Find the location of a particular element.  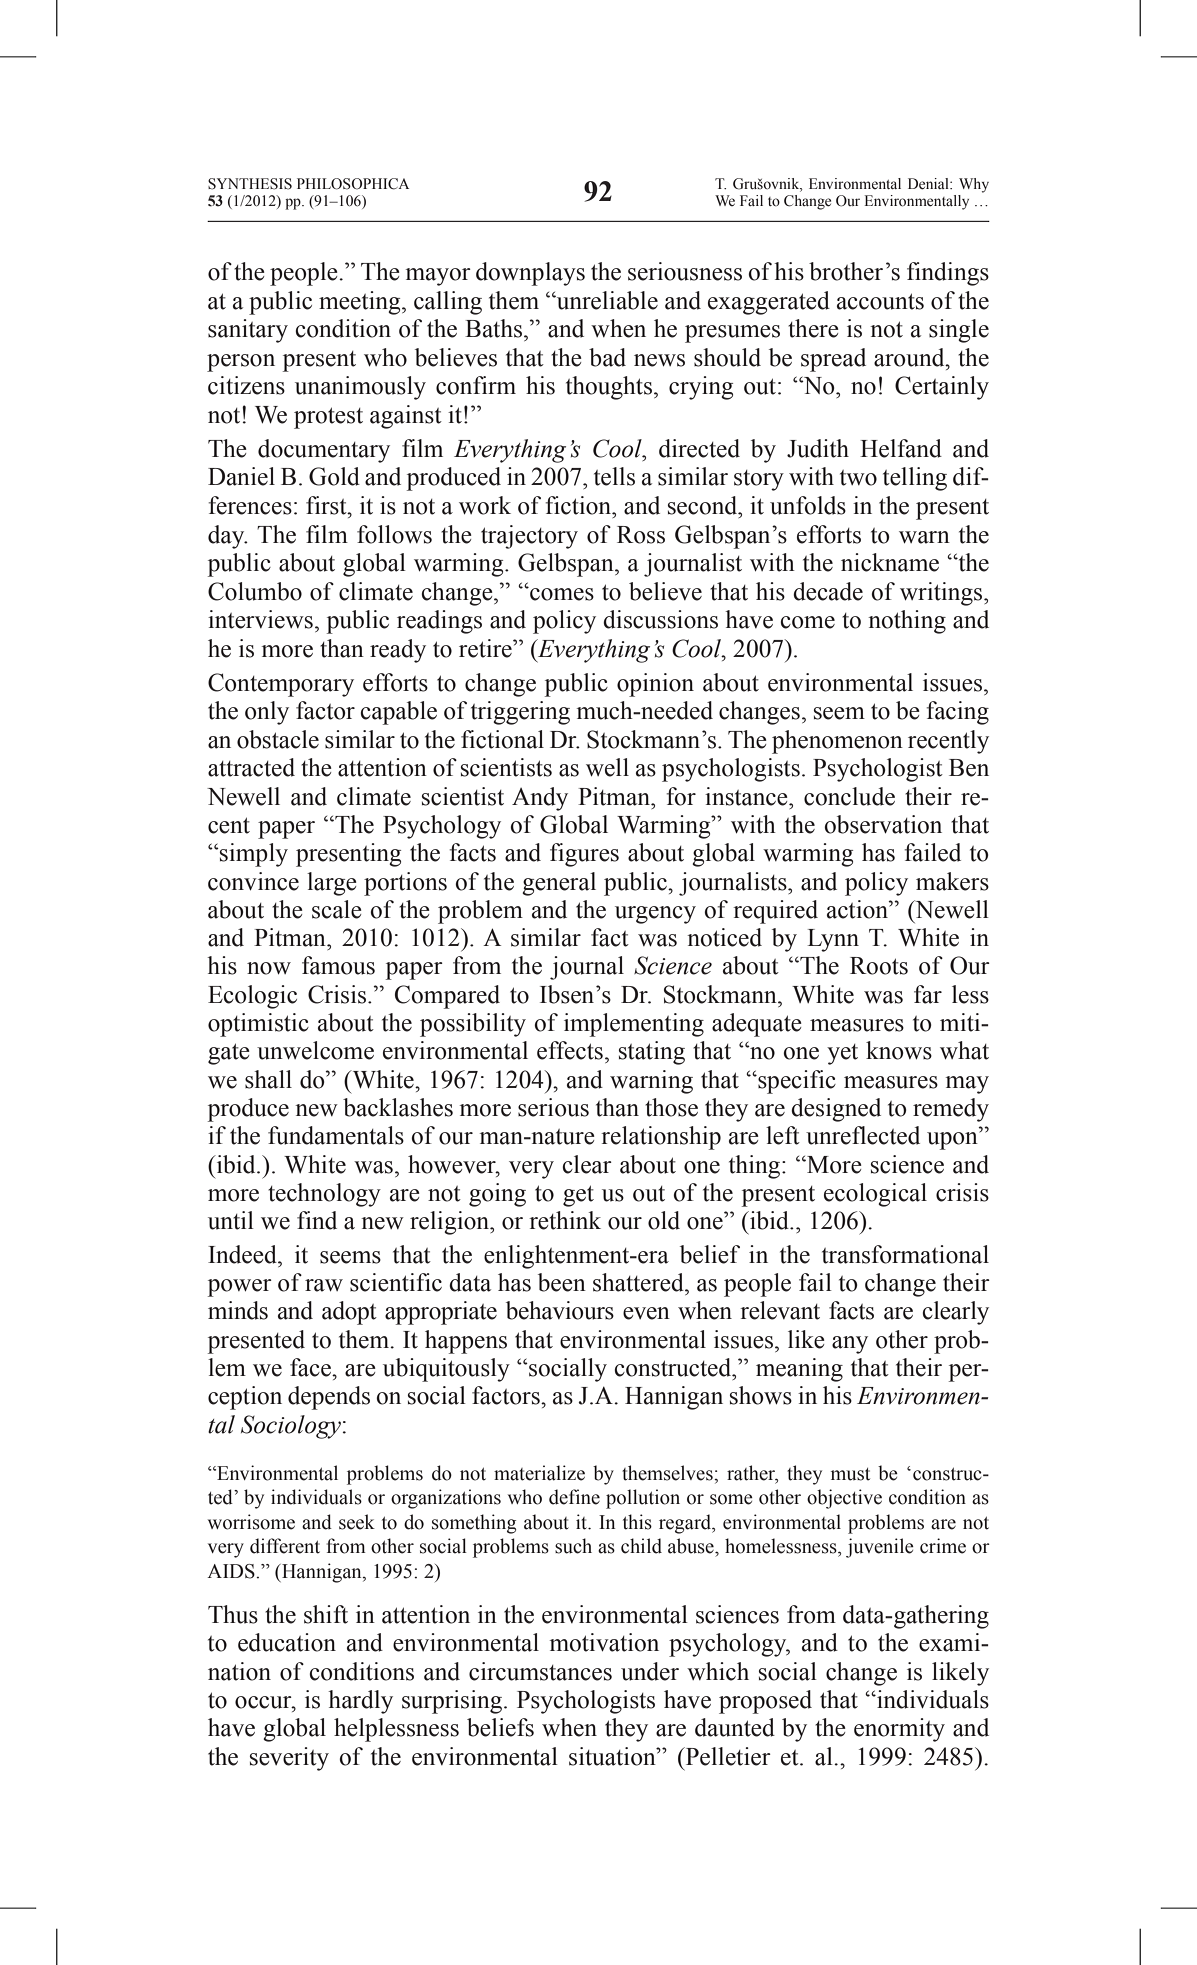

fundamentals is located at coordinates (336, 1135).
